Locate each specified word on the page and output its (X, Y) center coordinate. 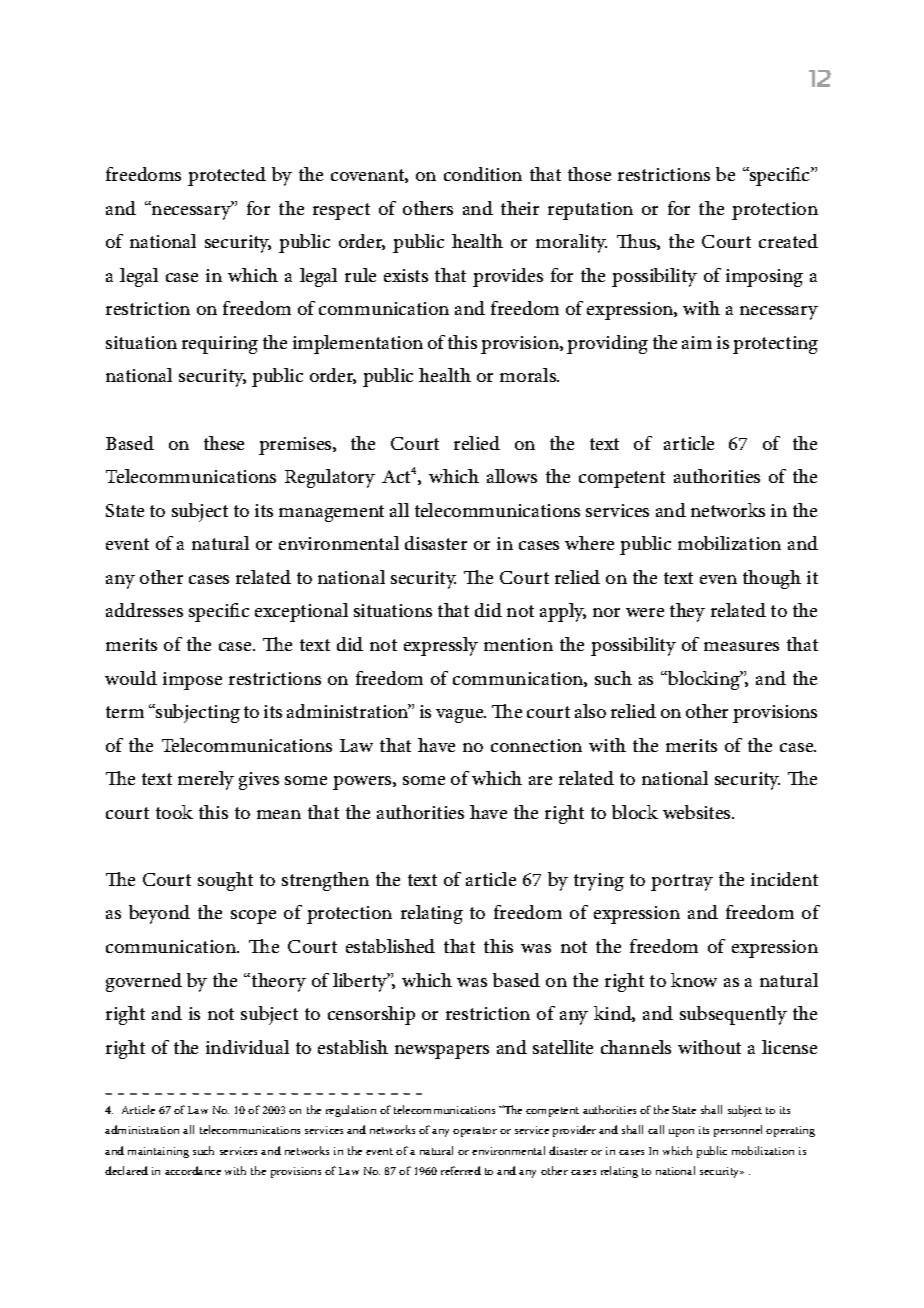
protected (227, 176)
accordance (193, 1170)
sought (225, 881)
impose (192, 681)
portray (682, 882)
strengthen (325, 881)
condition (483, 174)
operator (475, 1132)
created (788, 241)
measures (741, 646)
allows (512, 476)
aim (697, 342)
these (224, 443)
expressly (441, 646)
